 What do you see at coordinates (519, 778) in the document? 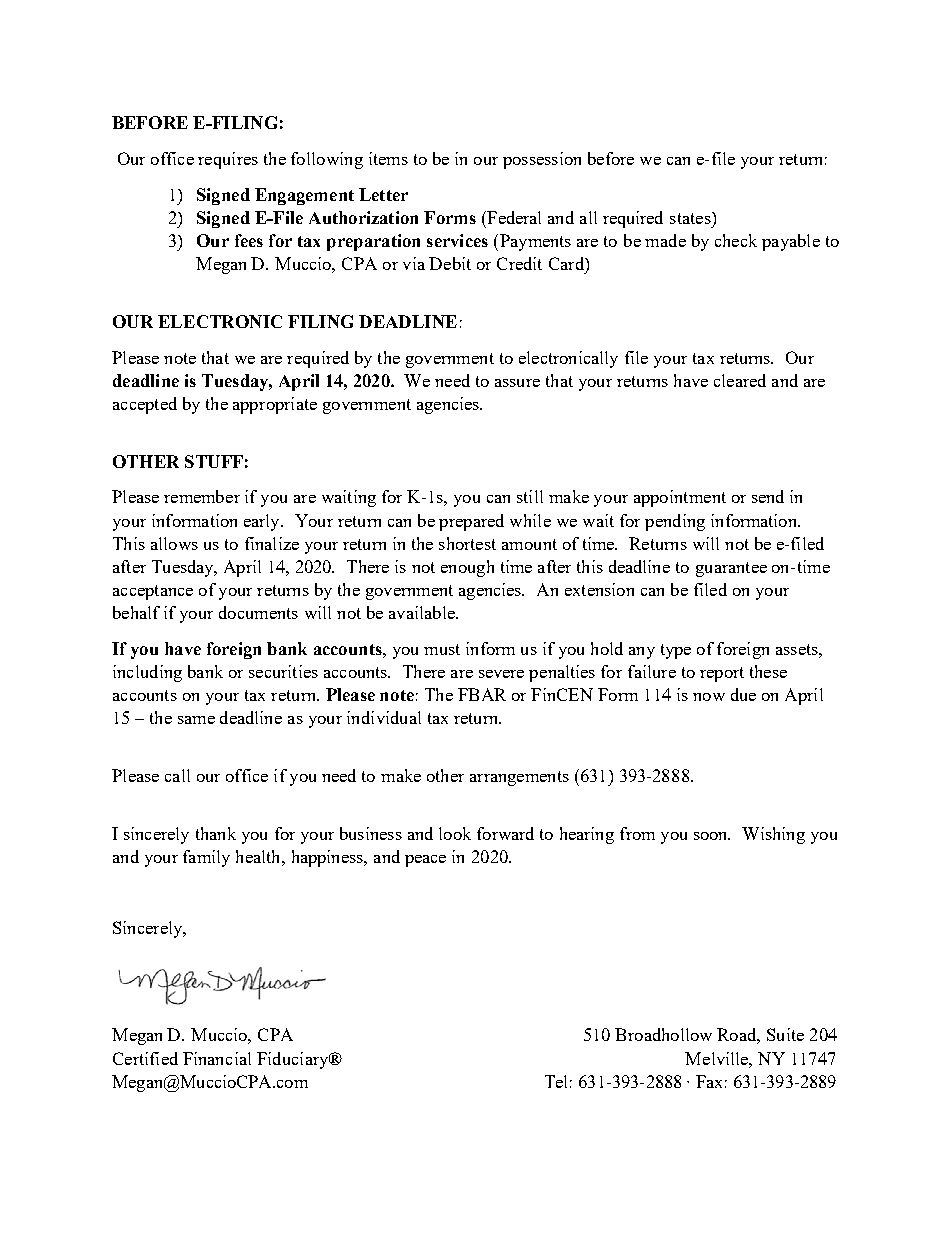
I see `arrangements` at bounding box center [519, 778].
